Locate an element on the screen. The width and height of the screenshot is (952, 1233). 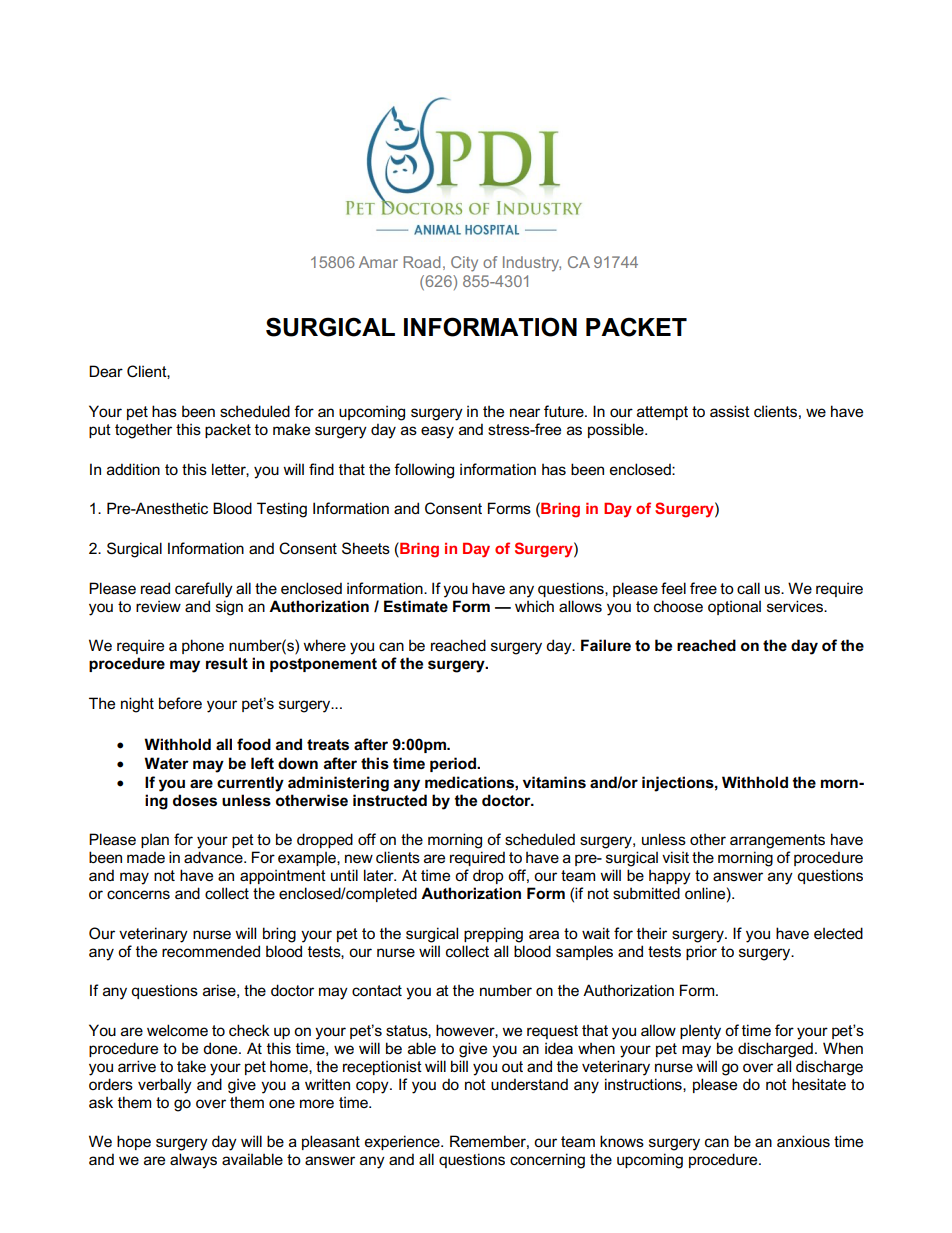
arrangements is located at coordinates (777, 841).
